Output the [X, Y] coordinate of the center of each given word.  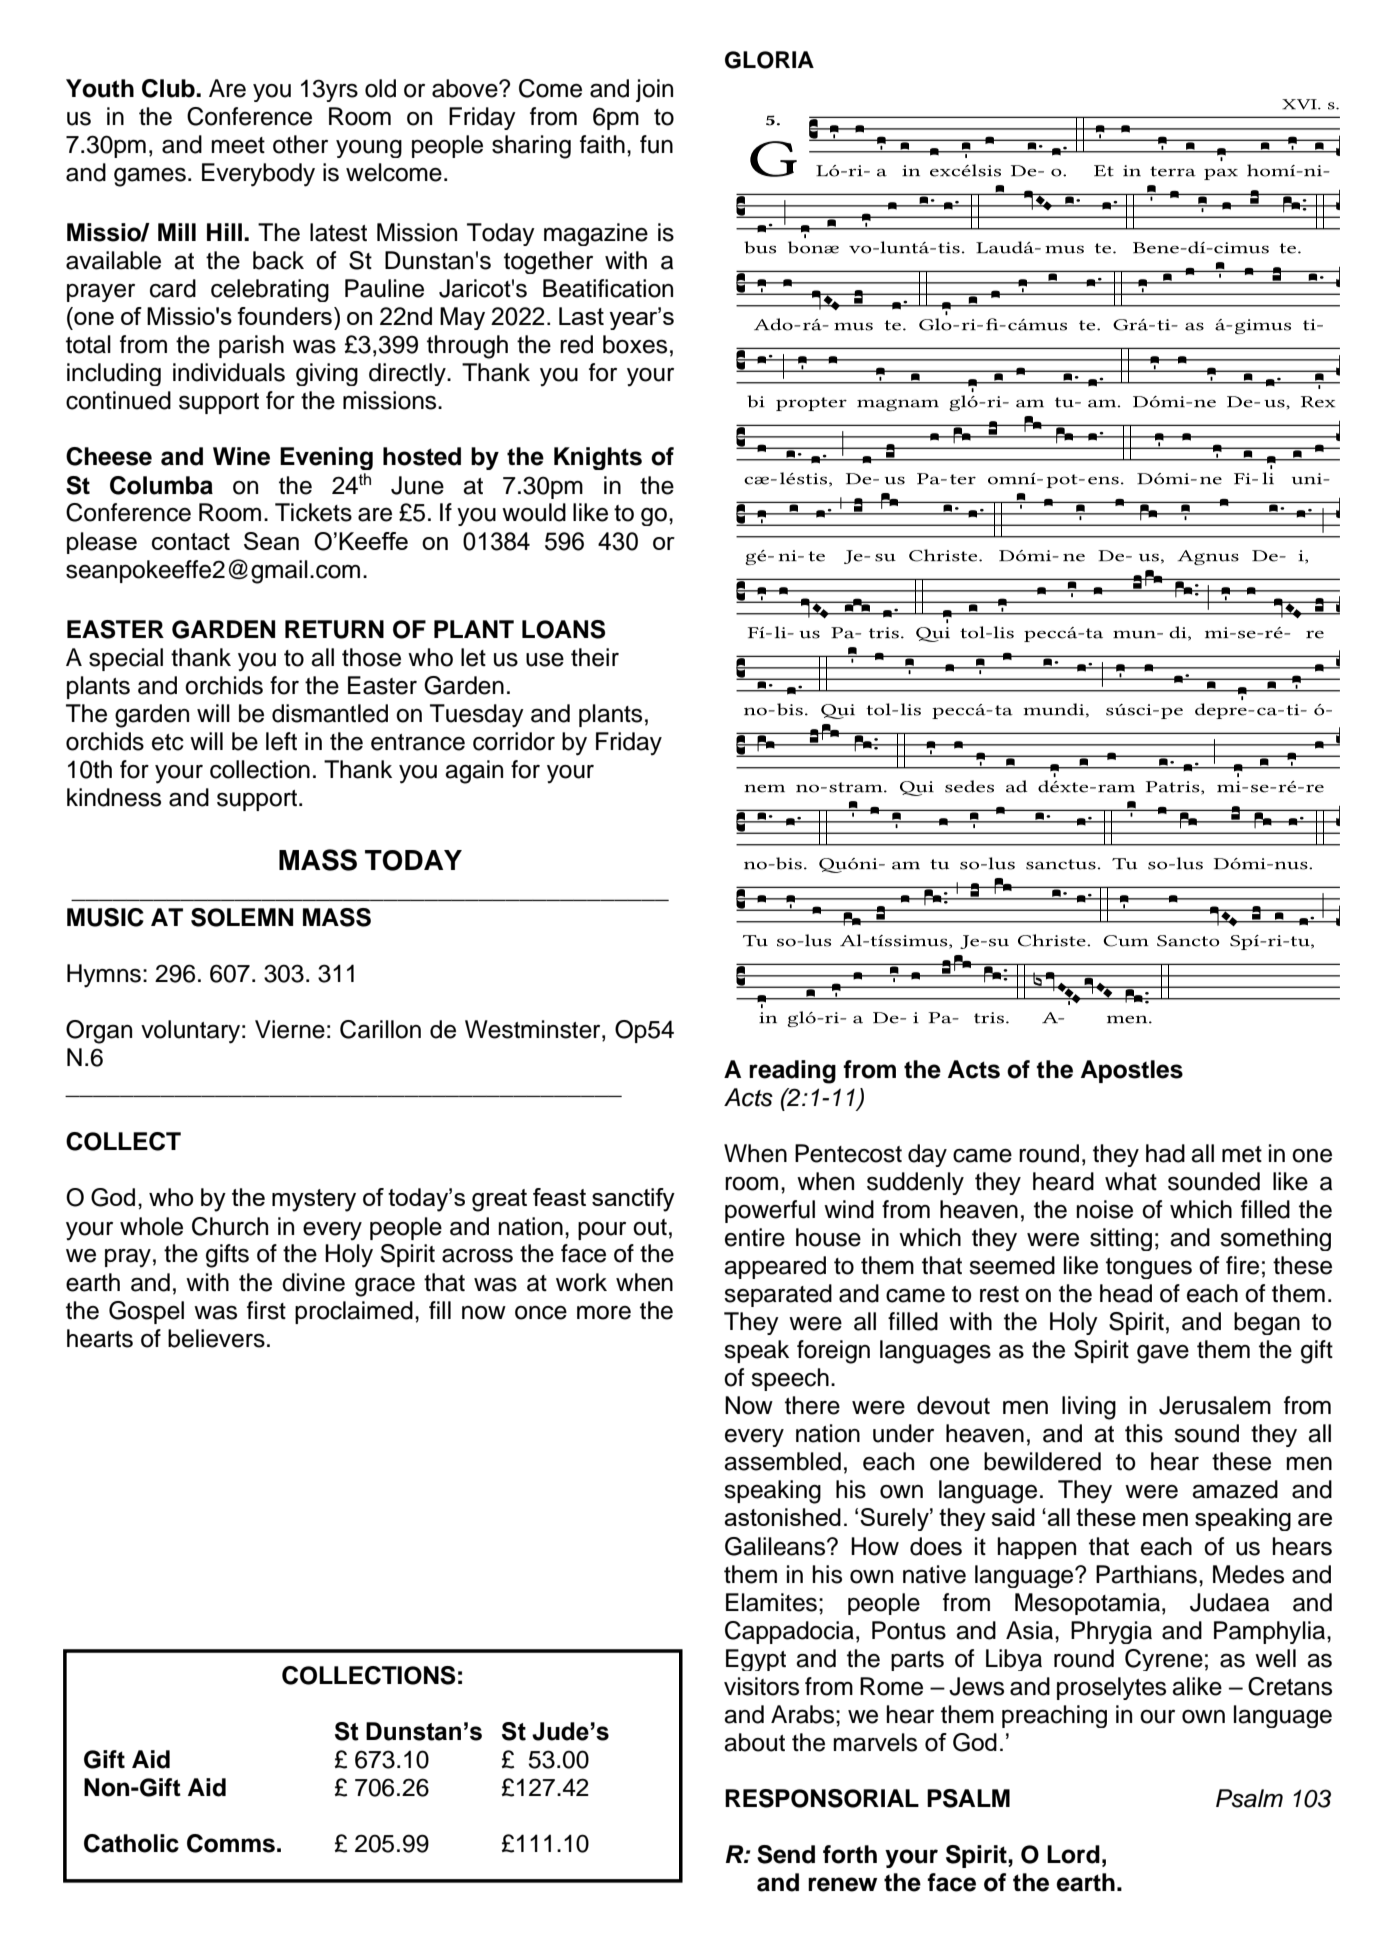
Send [786, 1854]
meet [238, 145]
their [595, 657]
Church [230, 1226]
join [654, 90]
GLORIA [769, 60]
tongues [1149, 1268]
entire [755, 1237]
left [281, 741]
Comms [231, 1843]
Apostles [1132, 1071]
